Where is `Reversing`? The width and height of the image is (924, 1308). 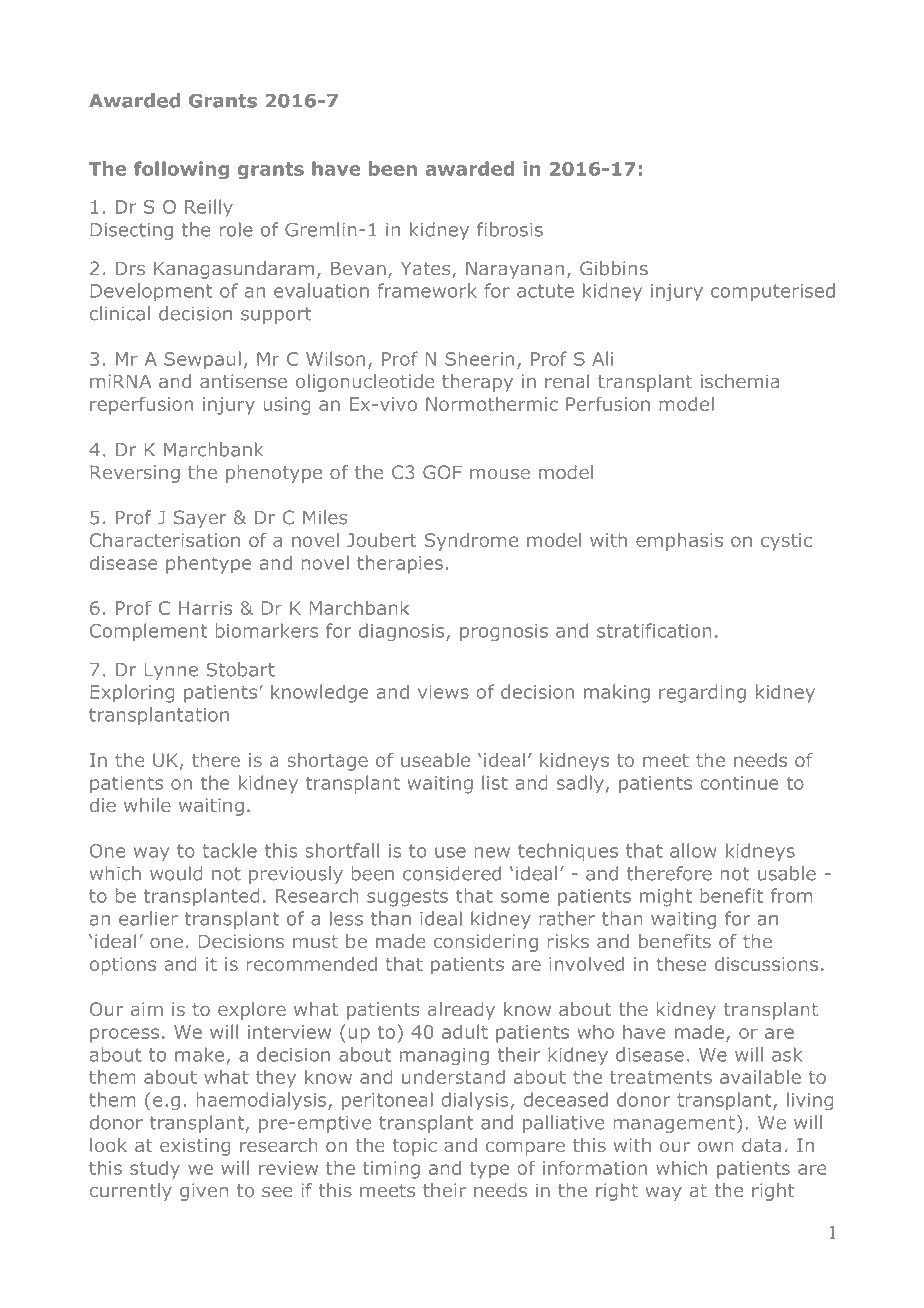 Reversing is located at coordinates (135, 474).
